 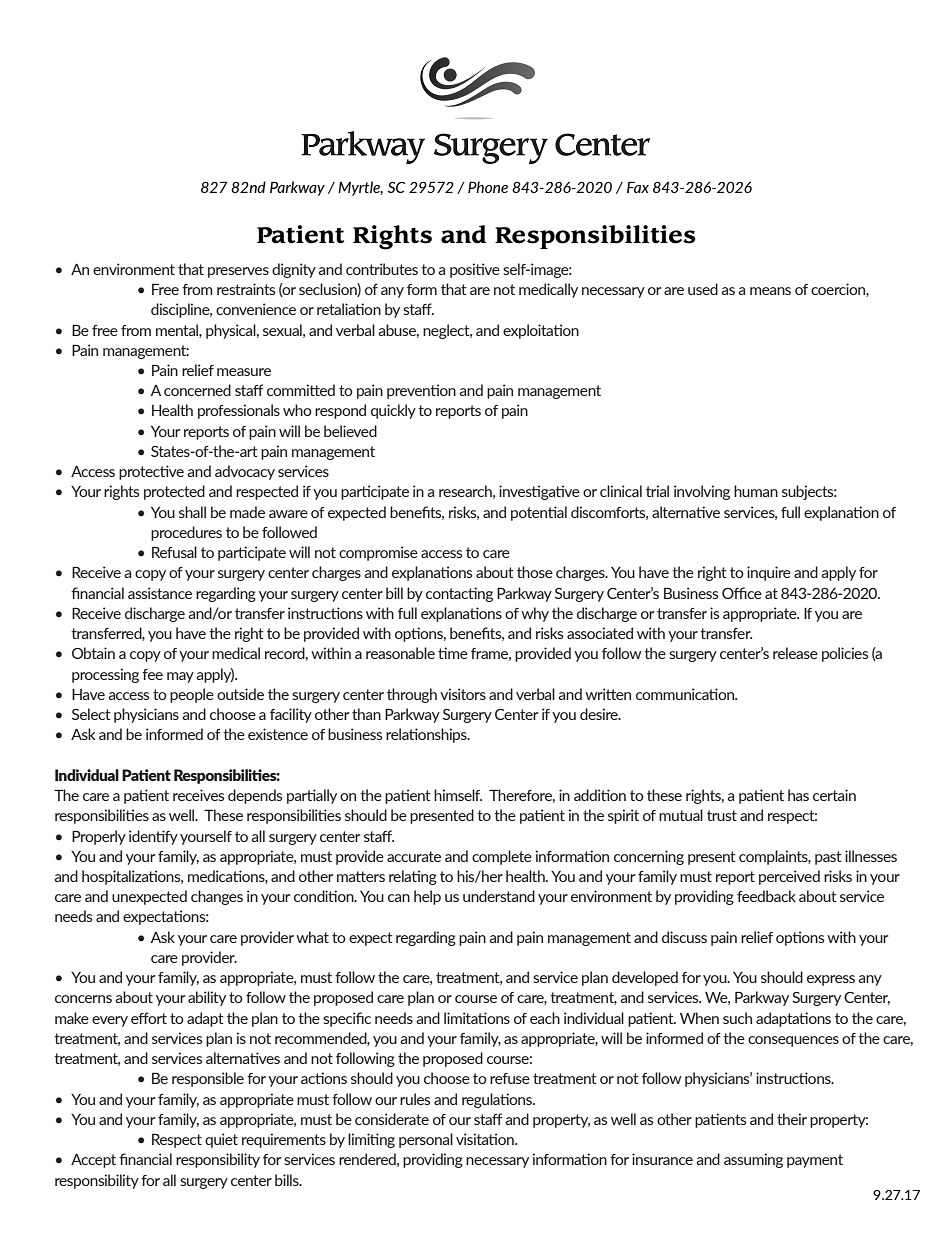 What do you see at coordinates (499, 896) in the image?
I see `understand` at bounding box center [499, 896].
